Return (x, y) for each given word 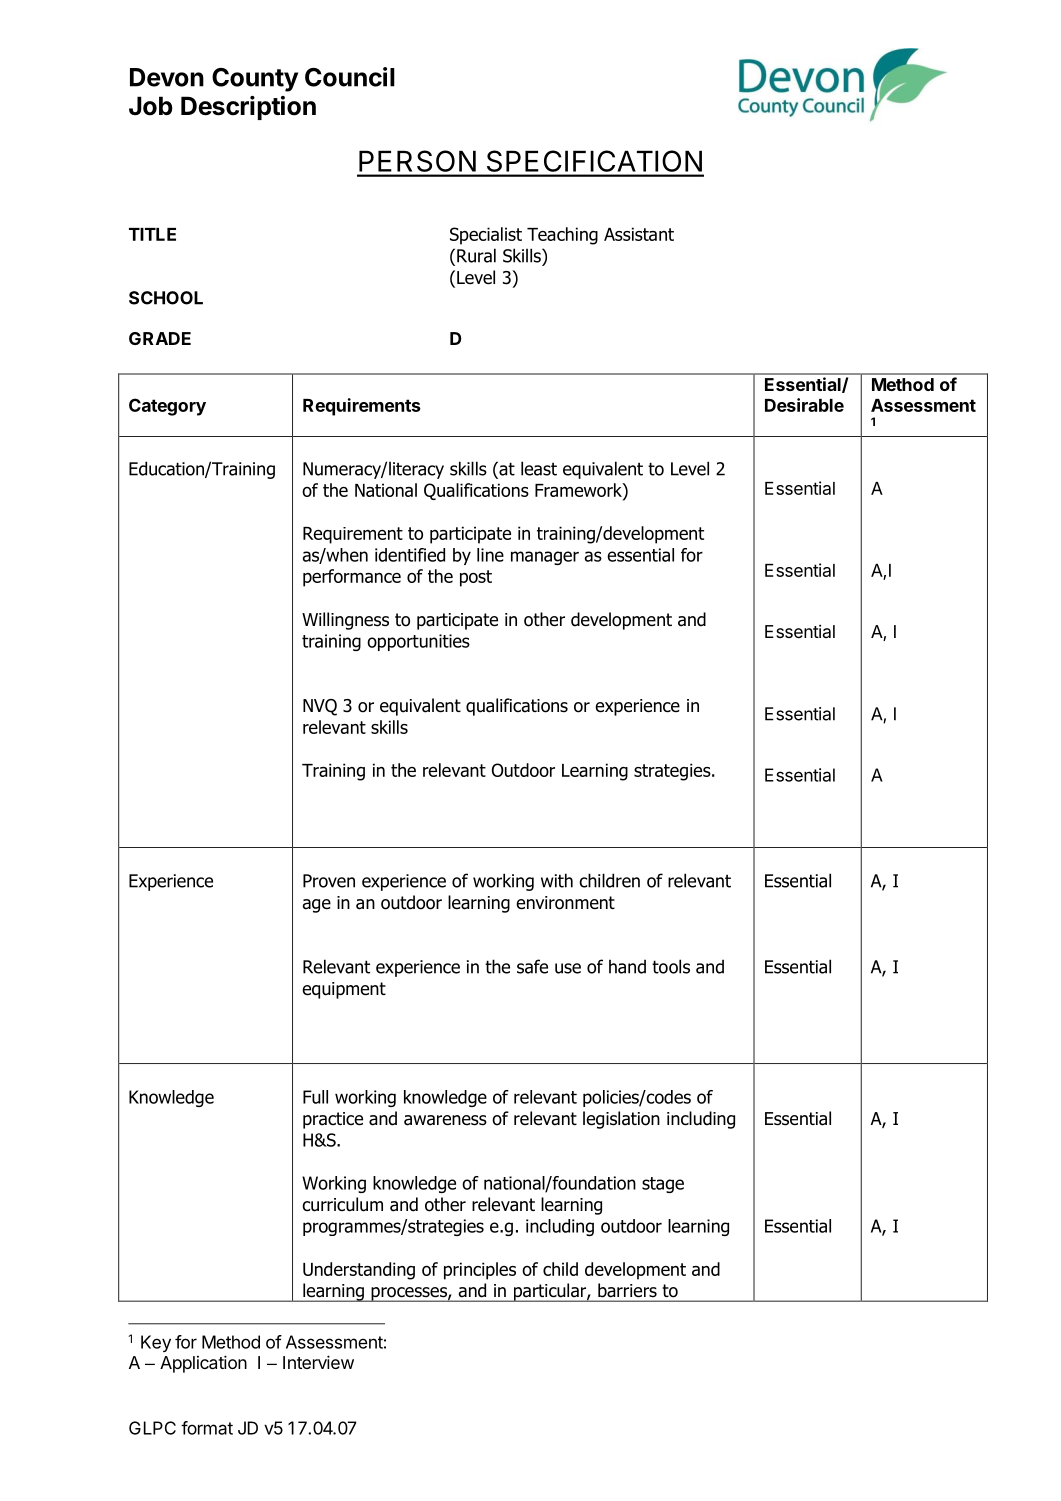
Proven (329, 881)
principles (480, 1271)
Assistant (639, 234)
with (557, 880)
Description (248, 108)
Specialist (486, 236)
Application (203, 1364)
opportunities (418, 642)
